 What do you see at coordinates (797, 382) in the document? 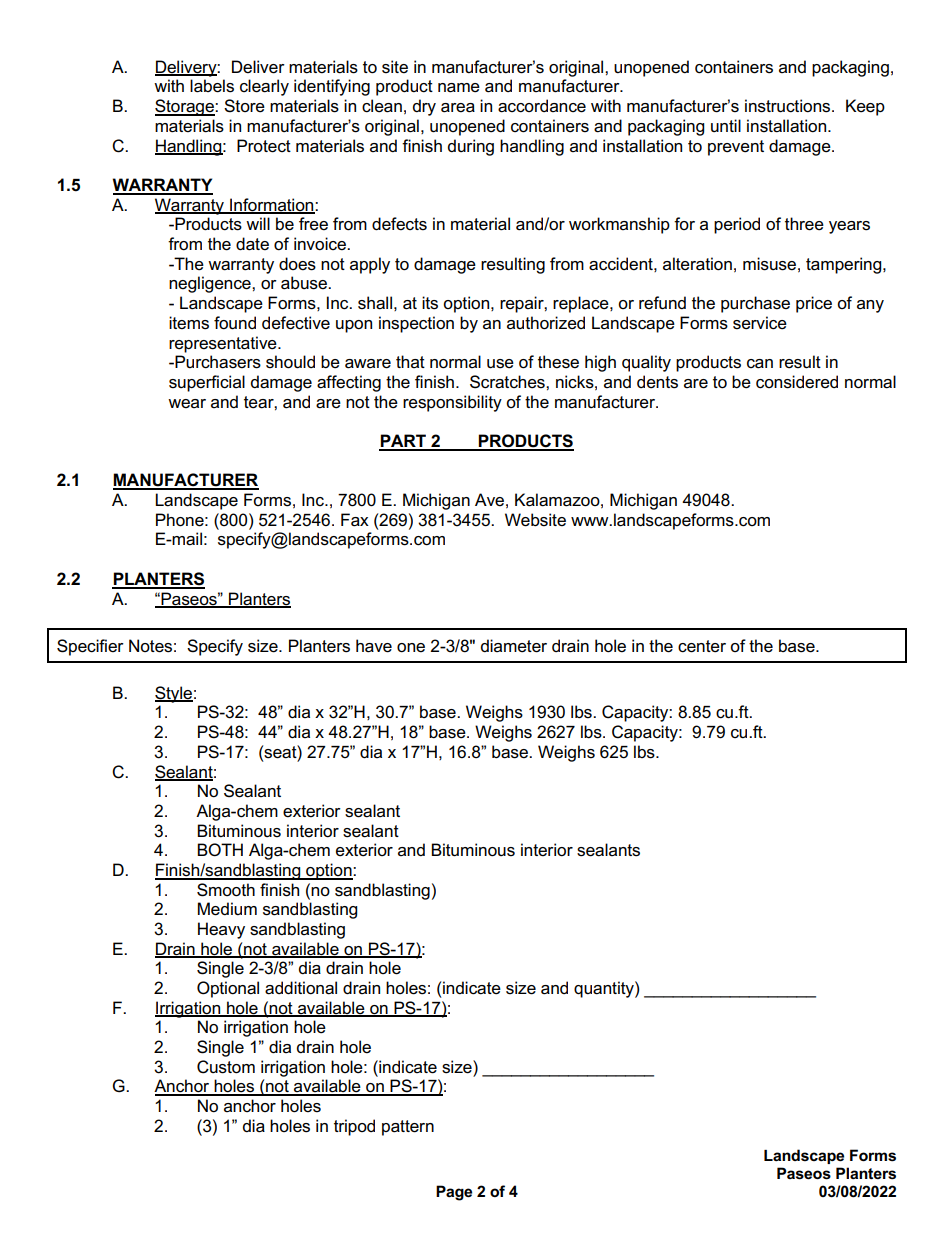
I see `considered` at bounding box center [797, 382].
